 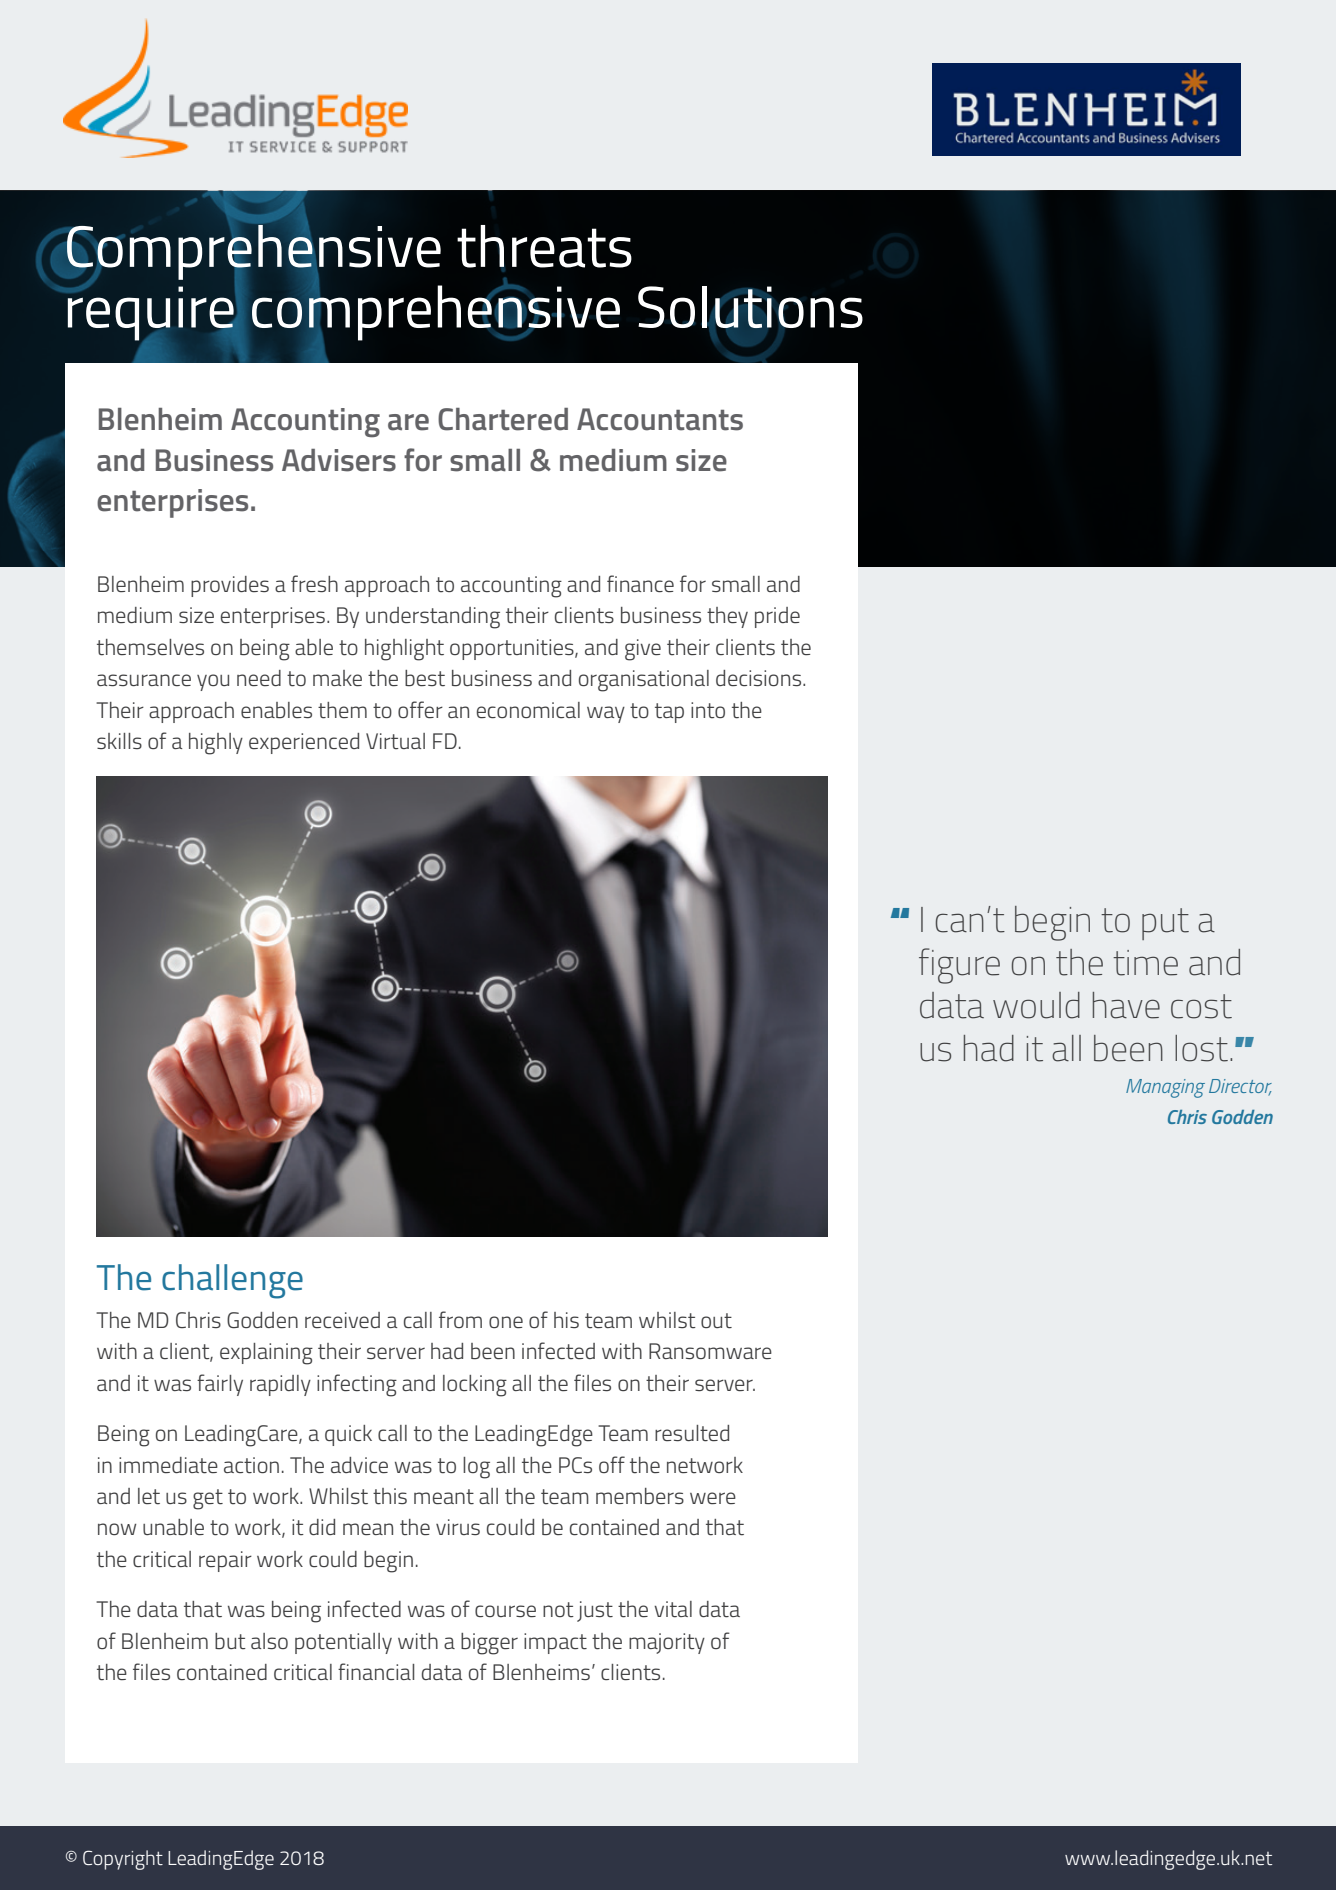 What do you see at coordinates (673, 1609) in the page?
I see `vital` at bounding box center [673, 1609].
